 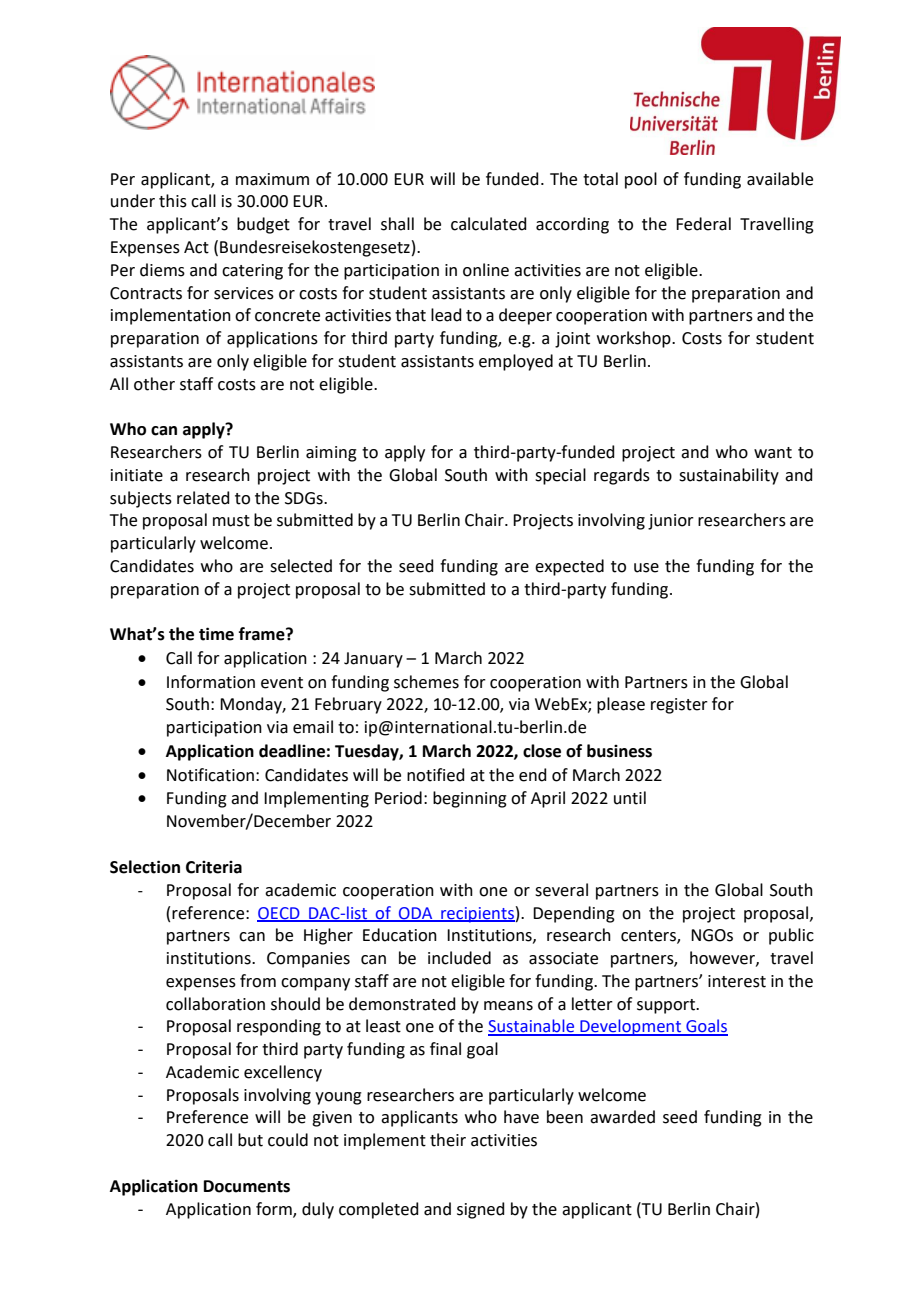 What do you see at coordinates (646, 568) in the screenshot?
I see `use` at bounding box center [646, 568].
